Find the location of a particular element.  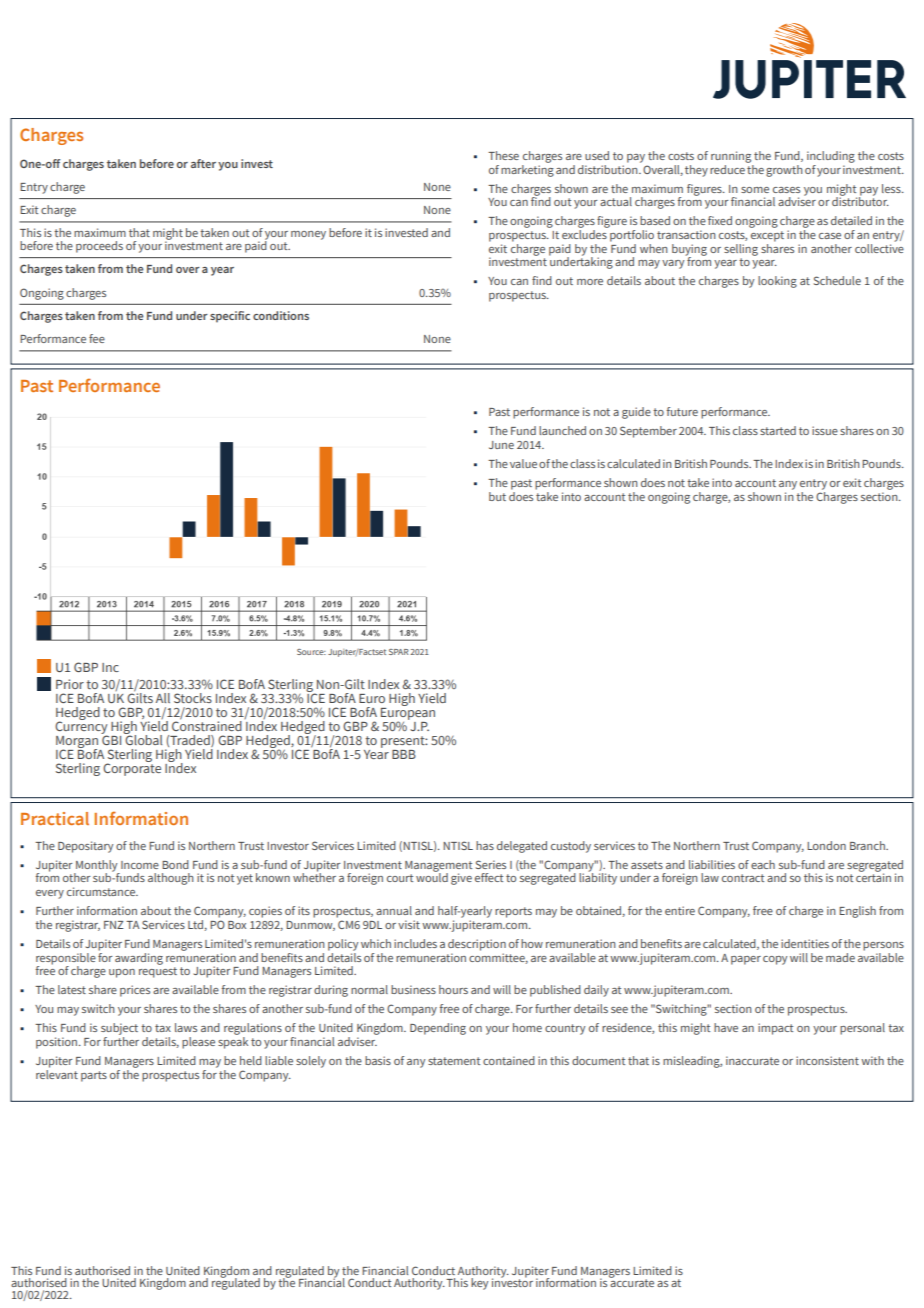

started is located at coordinates (778, 430).
